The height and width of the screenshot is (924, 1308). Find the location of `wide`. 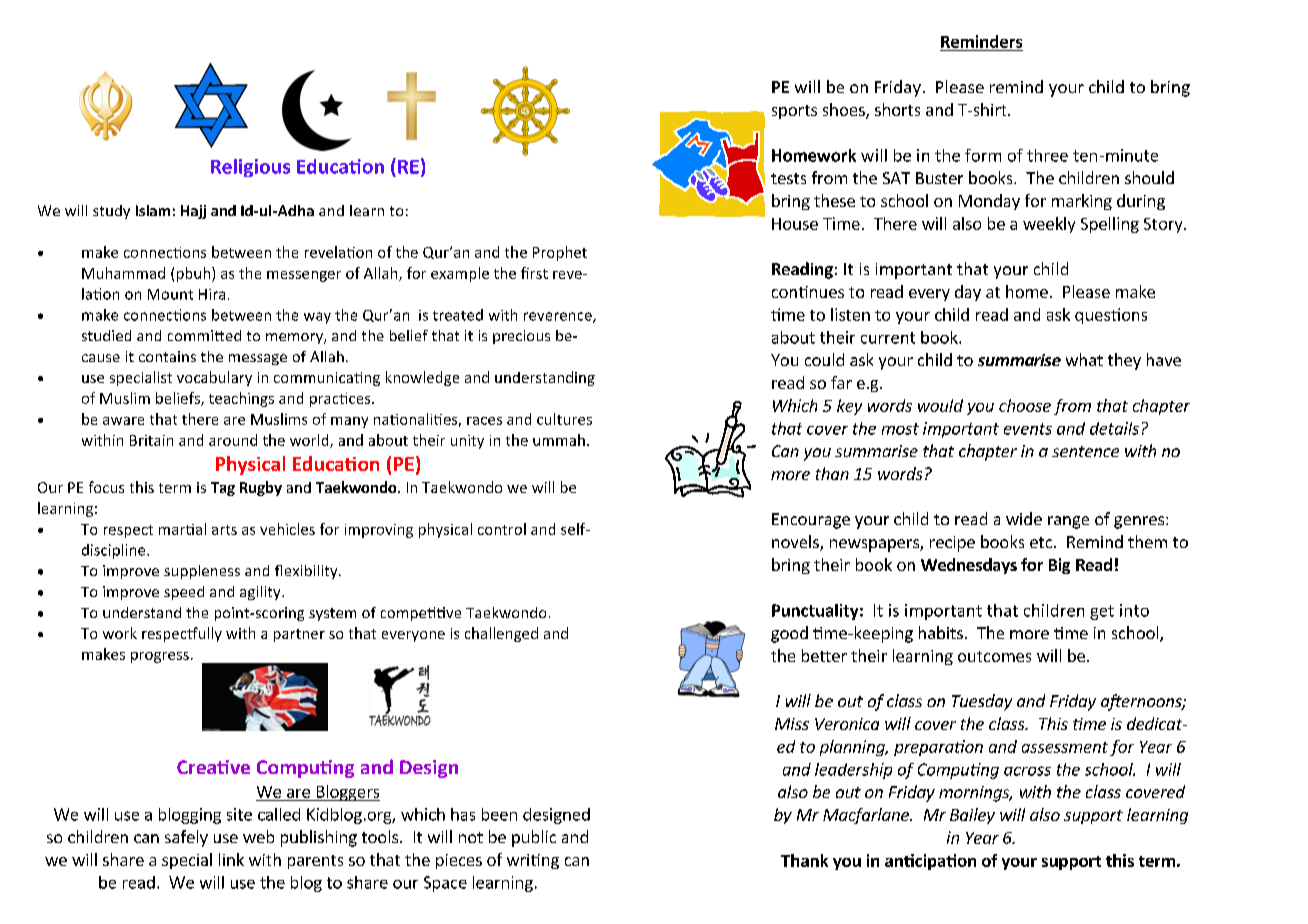

wide is located at coordinates (1024, 518).
